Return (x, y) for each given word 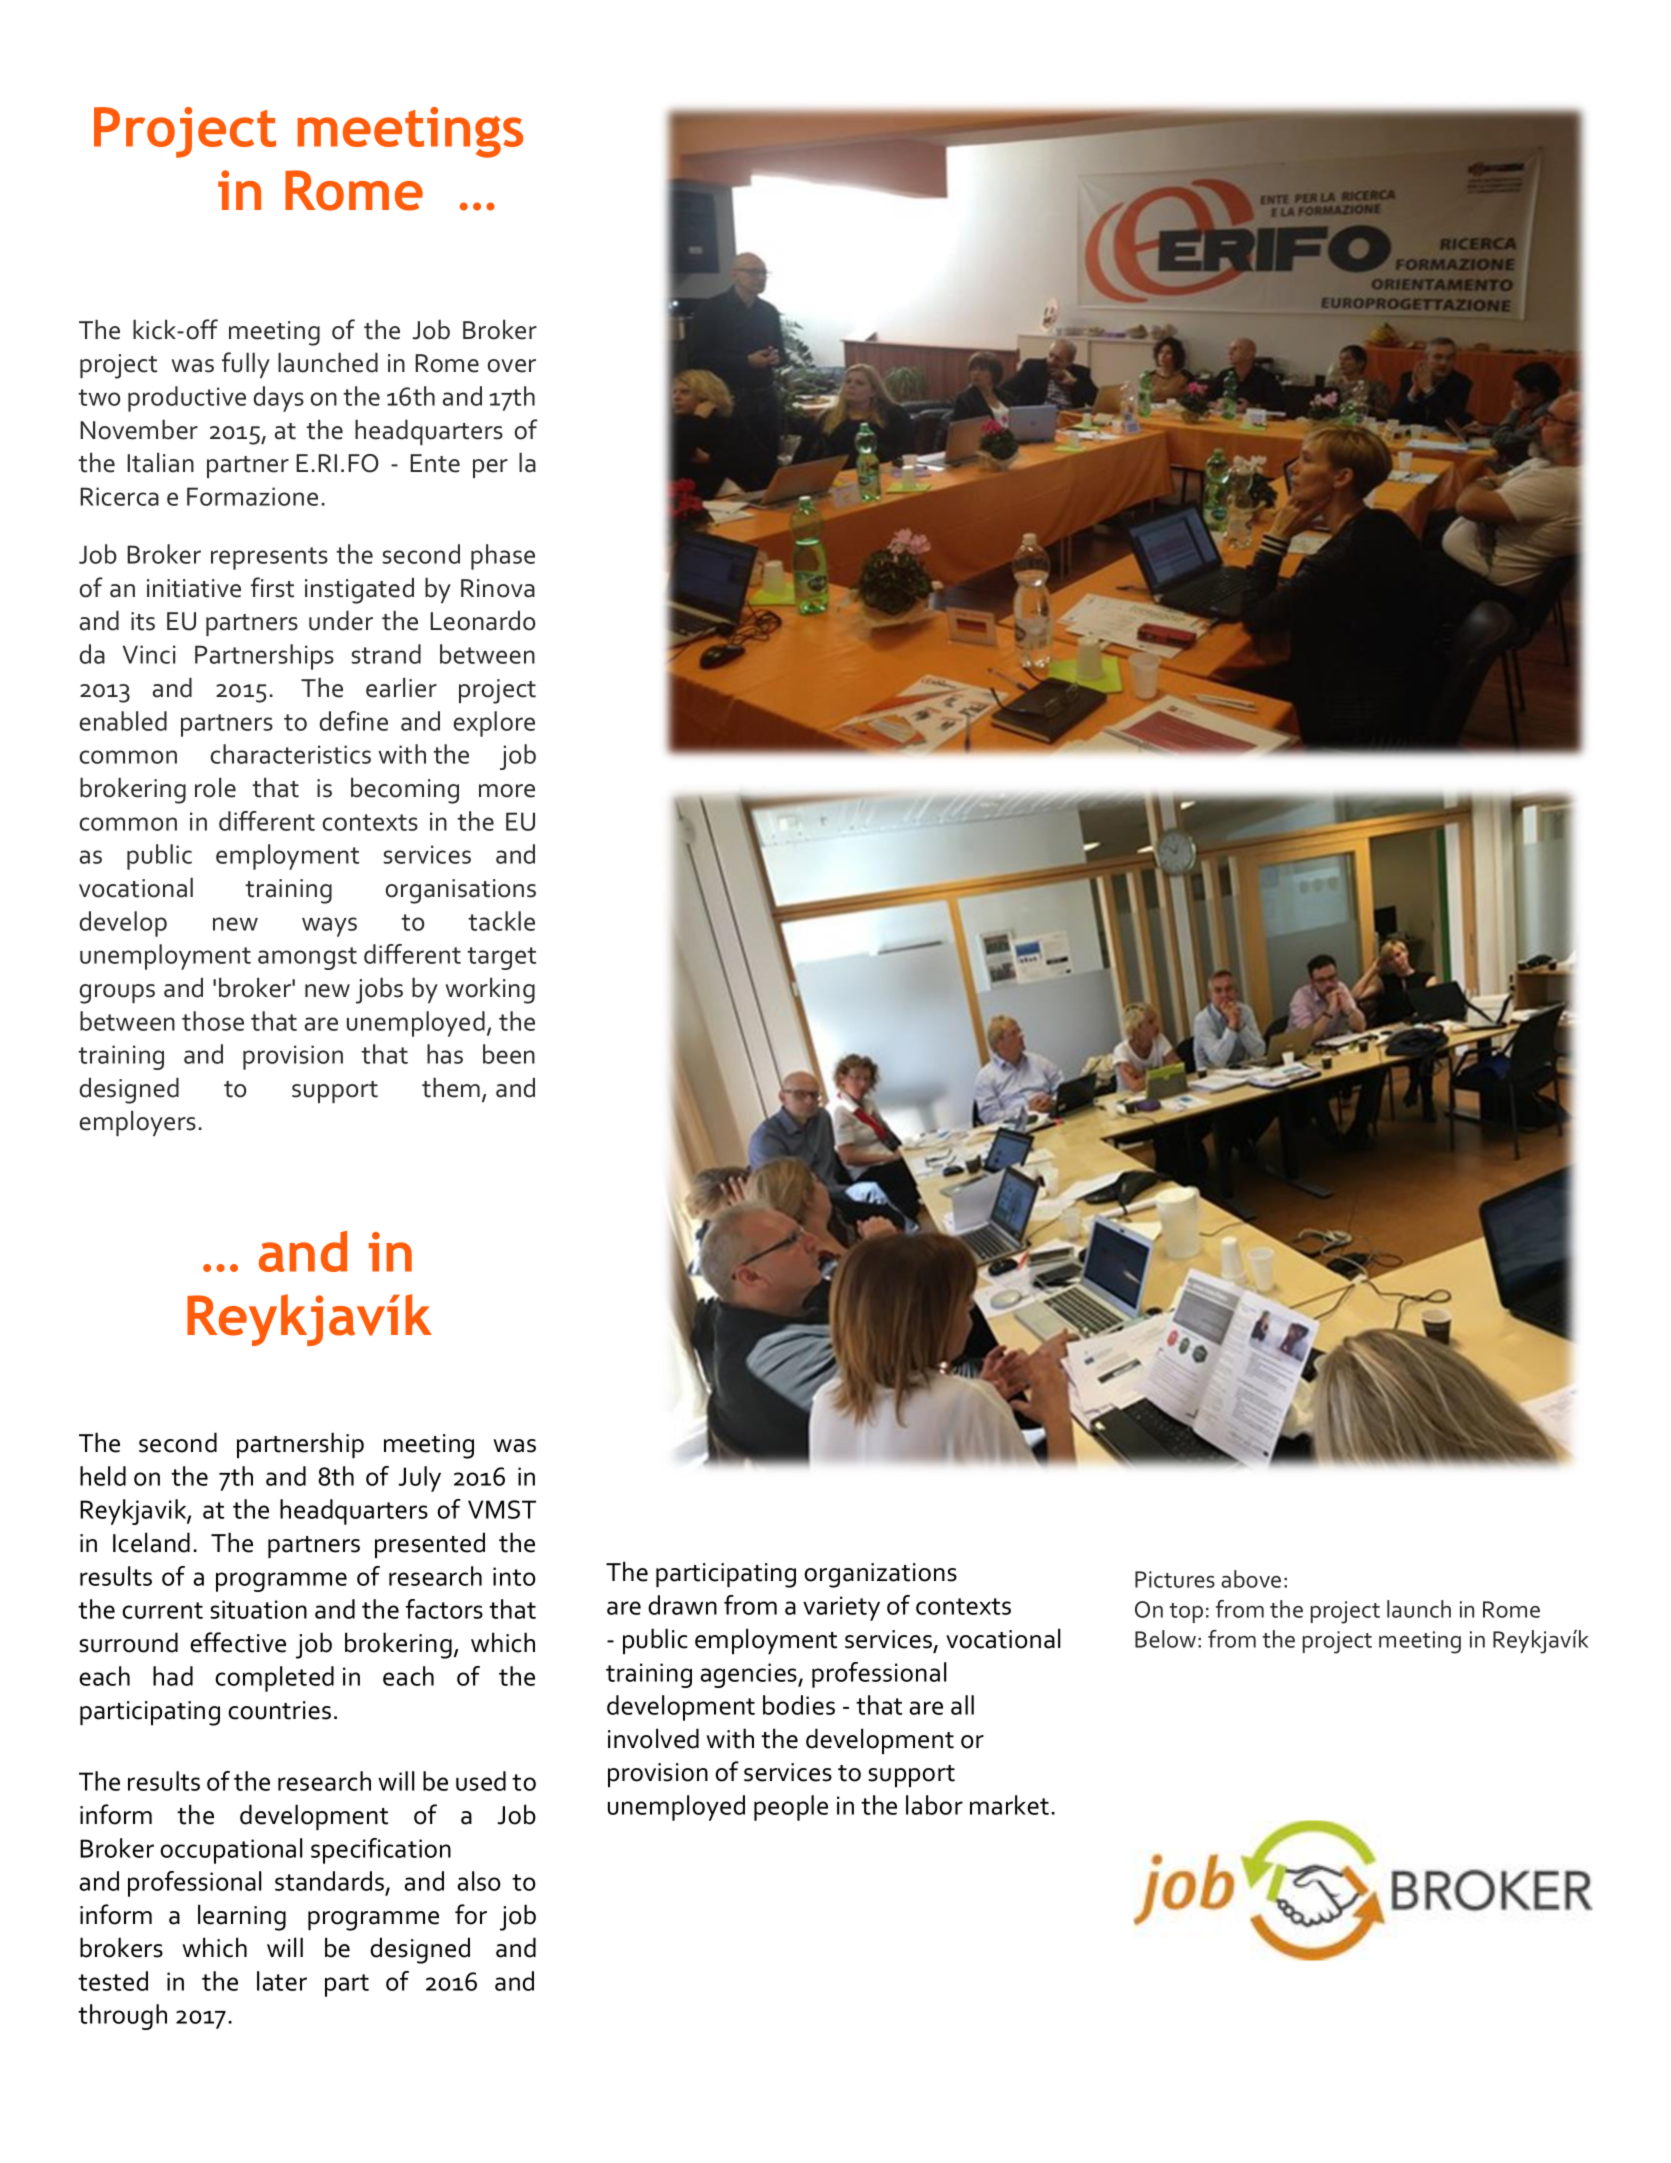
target (501, 958)
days (278, 399)
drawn (682, 1605)
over (512, 366)
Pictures (1175, 1579)
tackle (501, 921)
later (282, 1981)
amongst (307, 958)
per (490, 468)
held (103, 1476)
